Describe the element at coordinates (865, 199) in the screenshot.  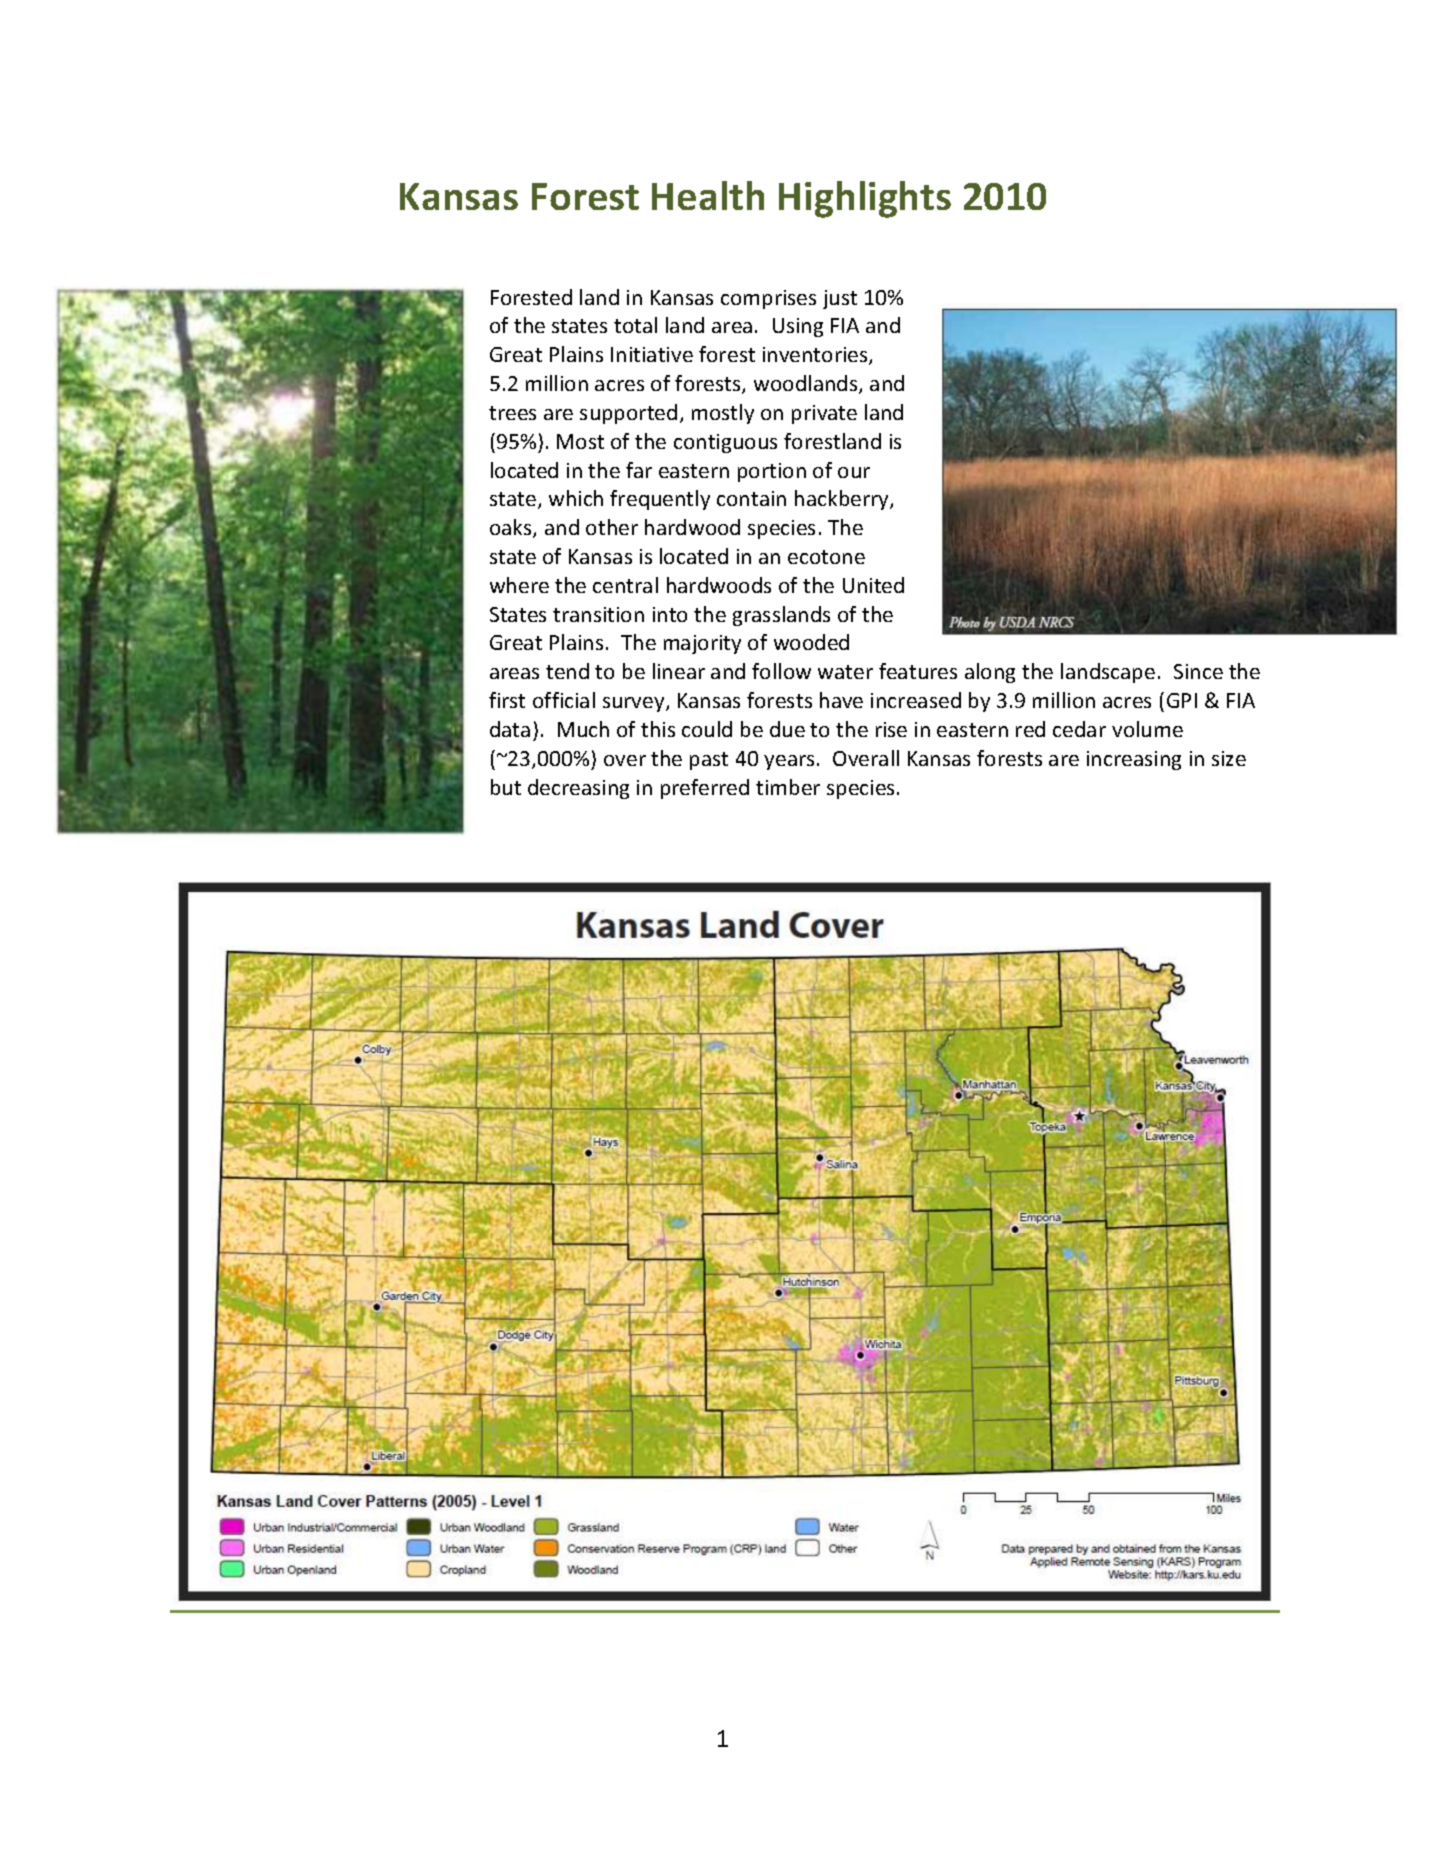
I see `Highlights` at that location.
